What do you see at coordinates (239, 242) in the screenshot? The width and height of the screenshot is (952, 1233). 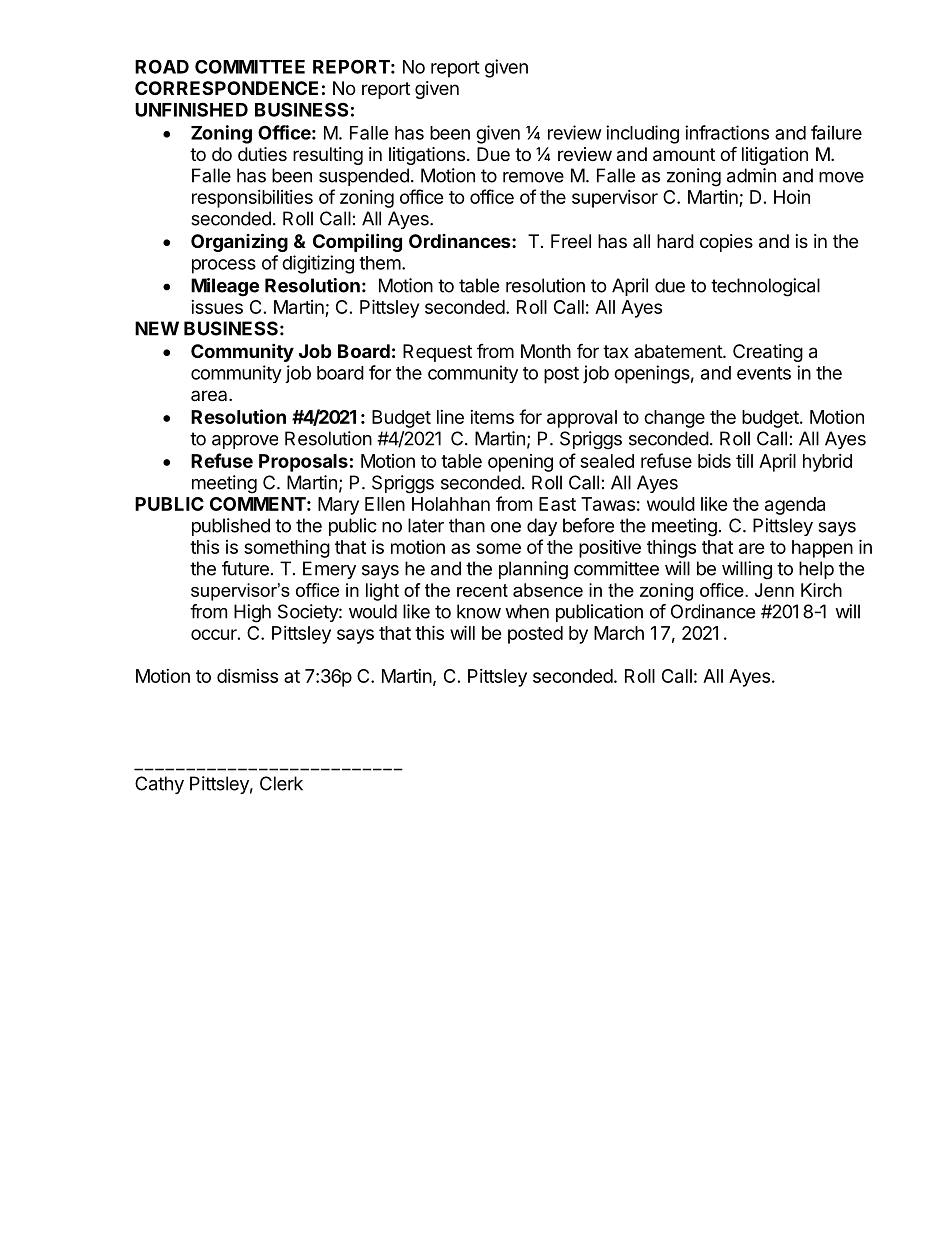 I see `Organizing` at bounding box center [239, 242].
